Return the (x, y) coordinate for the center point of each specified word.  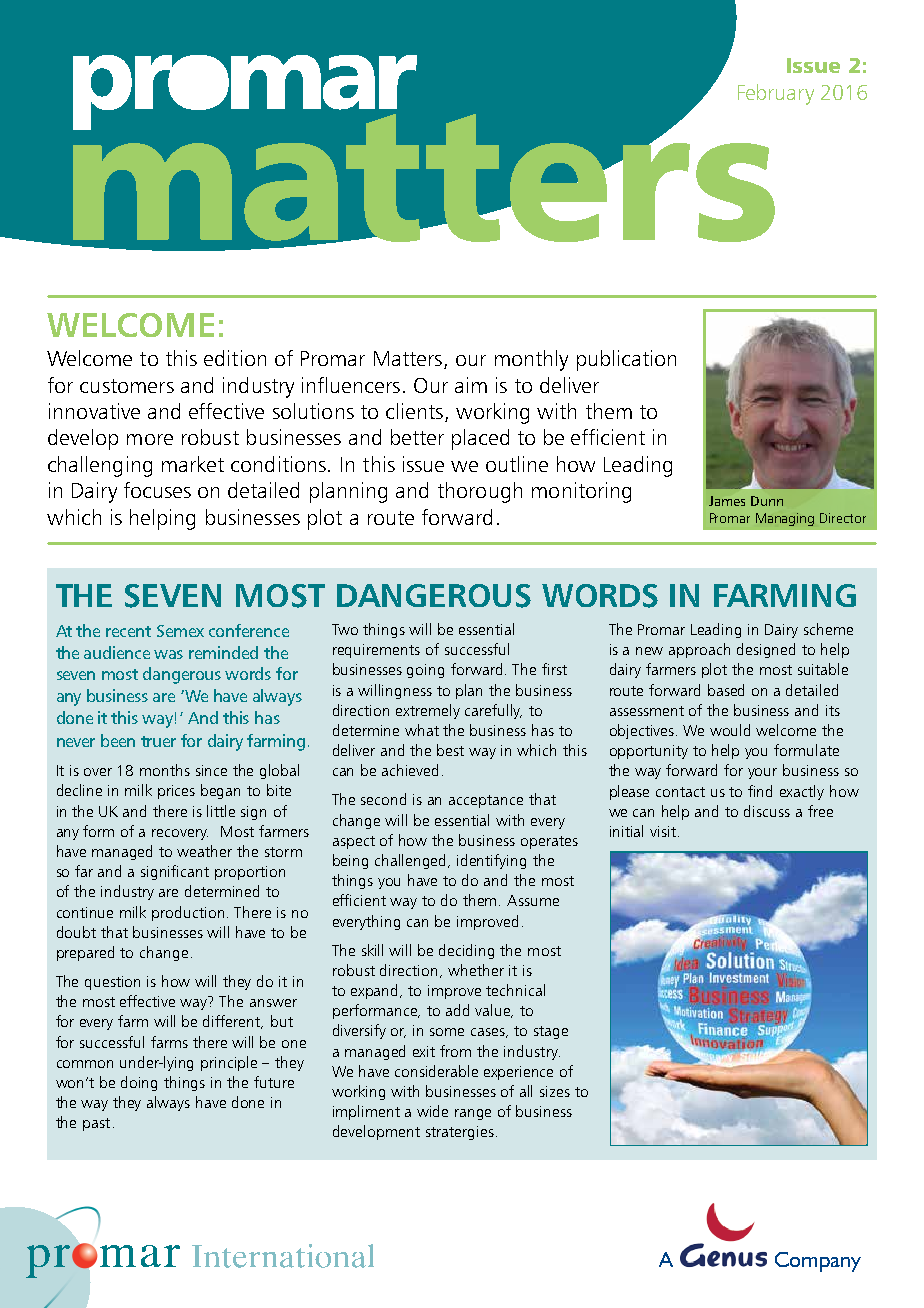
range (473, 1114)
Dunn (767, 501)
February (776, 94)
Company (818, 1262)
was (168, 654)
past (96, 1124)
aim (471, 385)
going (425, 671)
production (190, 913)
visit (663, 831)
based (726, 690)
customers (127, 386)
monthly (531, 360)
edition (235, 358)
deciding (466, 951)
